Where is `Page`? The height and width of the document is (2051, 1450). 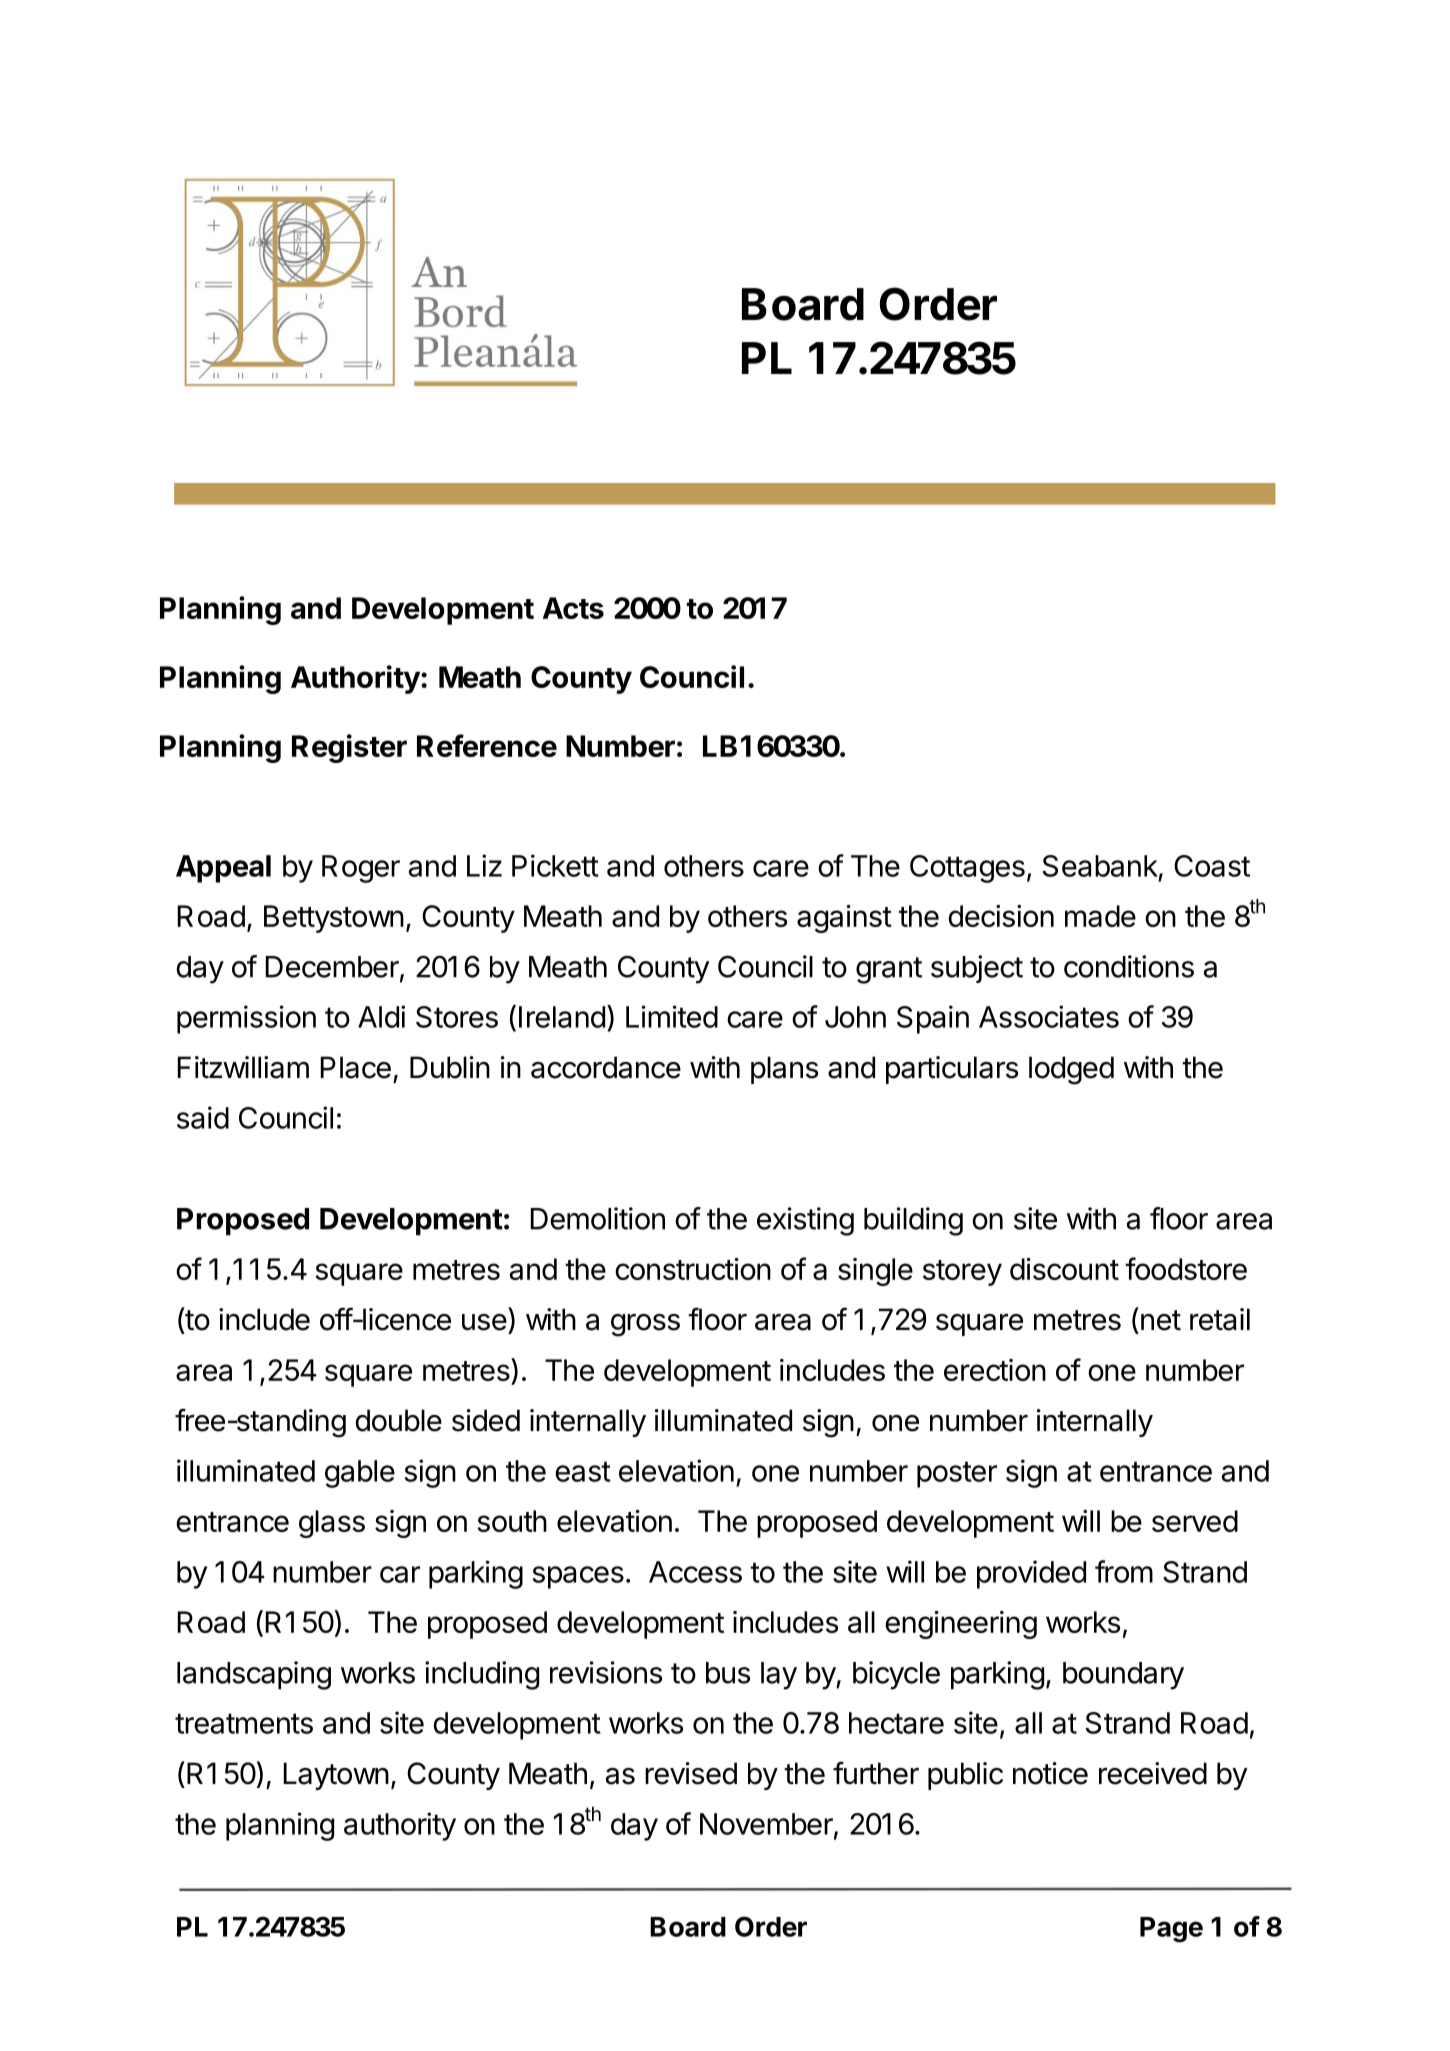
Page is located at coordinates (1171, 1930).
